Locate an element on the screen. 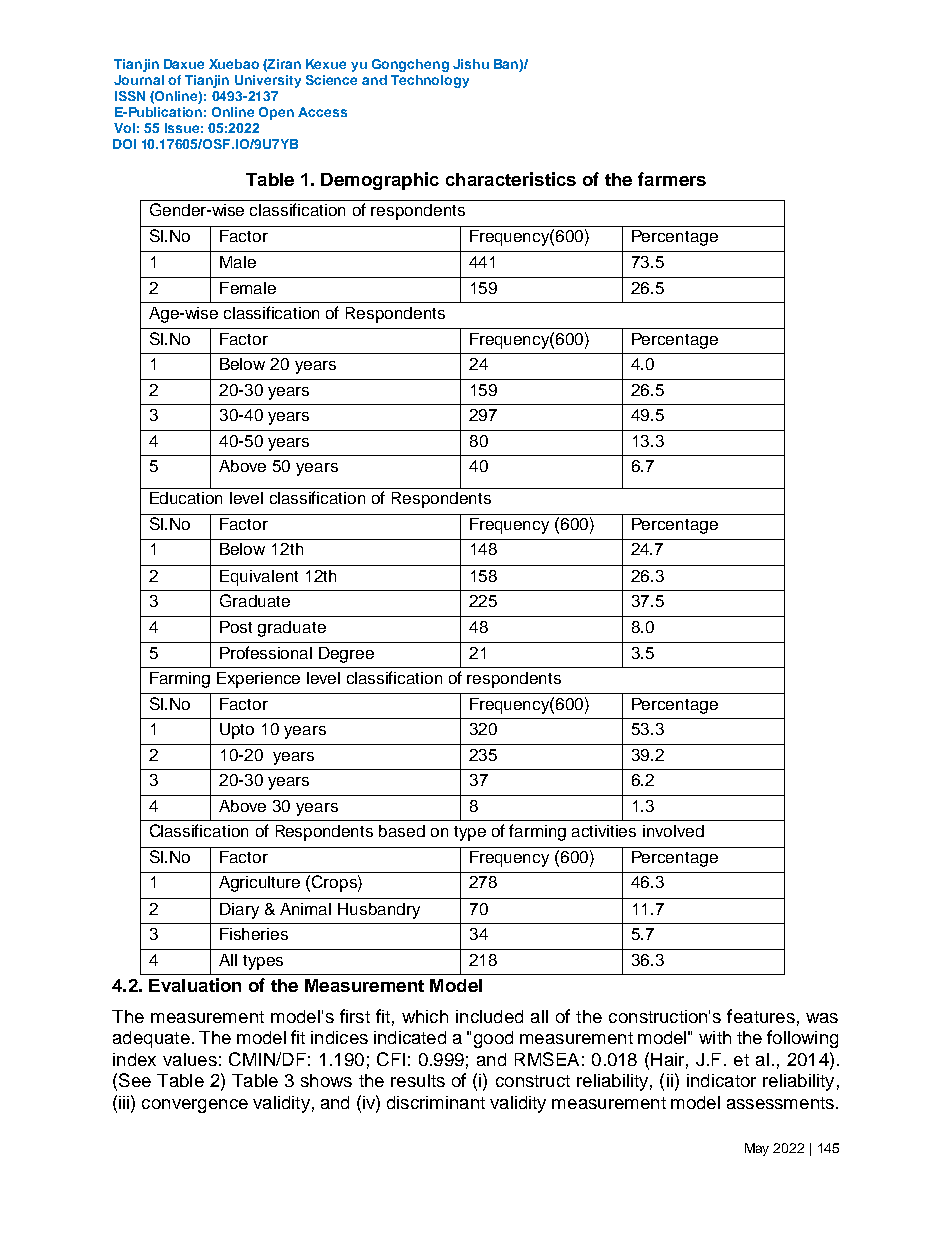  Agriculture is located at coordinates (259, 884).
